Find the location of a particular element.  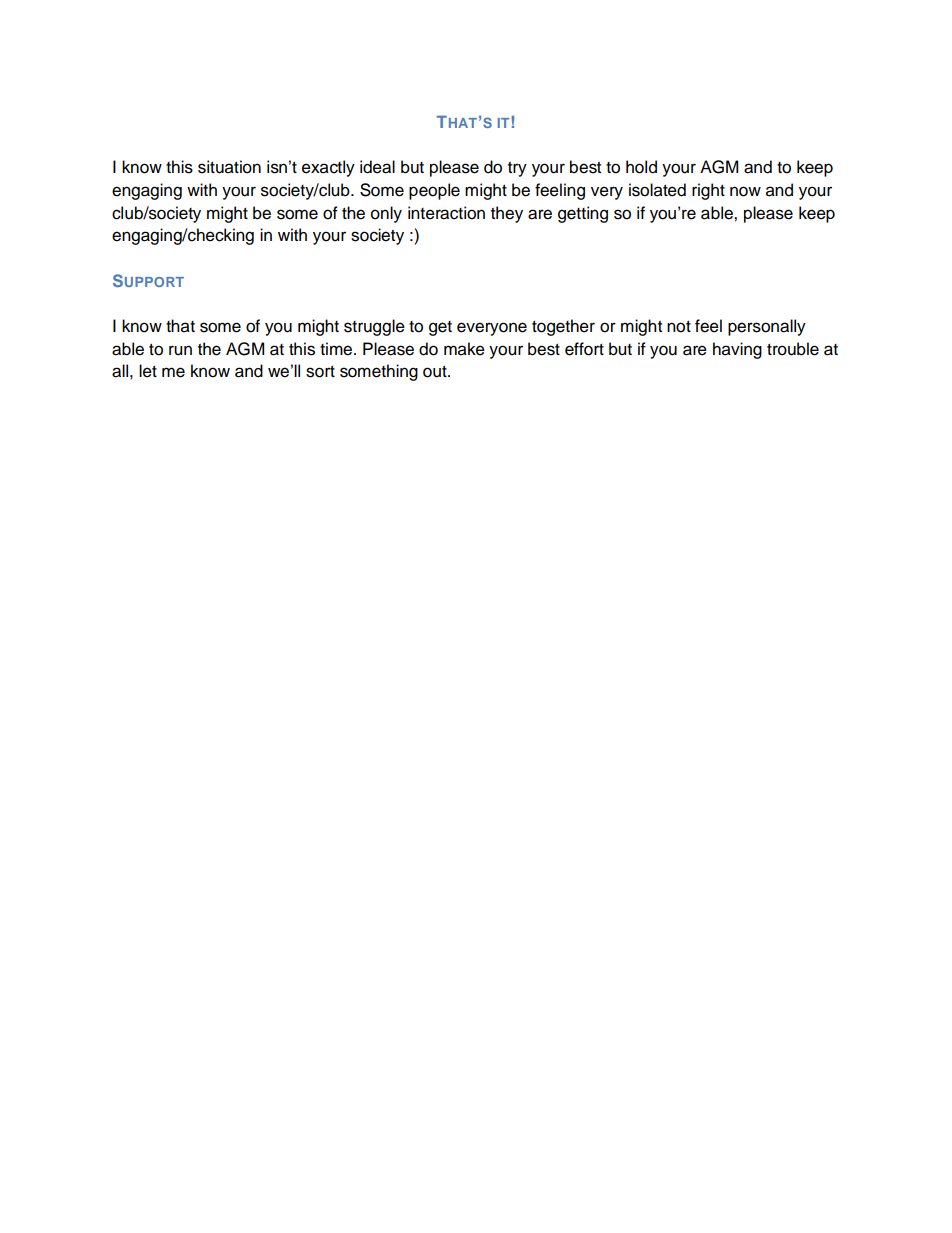

they is located at coordinates (507, 214).
